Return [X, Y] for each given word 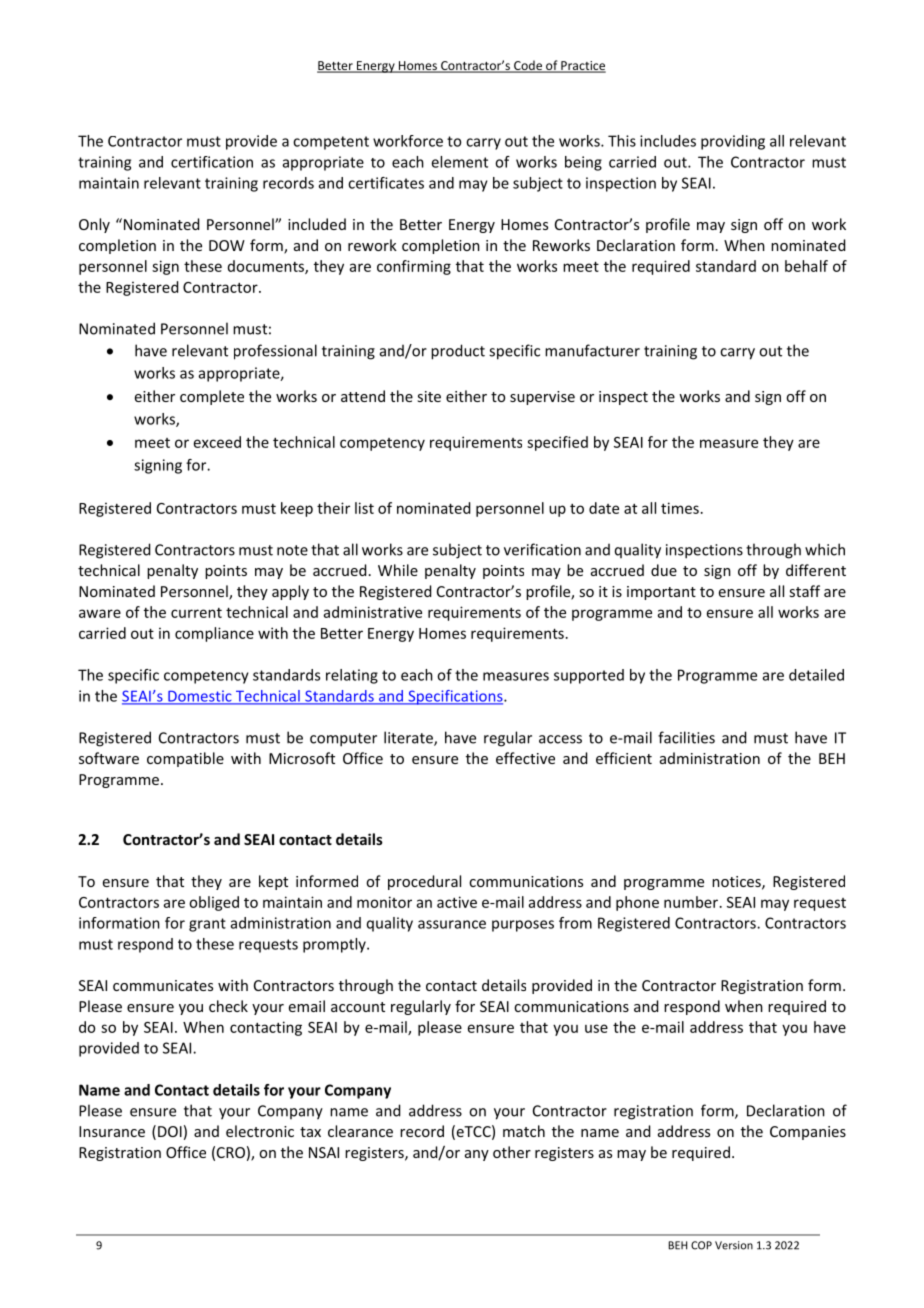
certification [212, 162]
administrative [373, 612]
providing [733, 142]
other [512, 1152]
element [460, 162]
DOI [170, 1131]
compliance [214, 634]
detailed [816, 675]
